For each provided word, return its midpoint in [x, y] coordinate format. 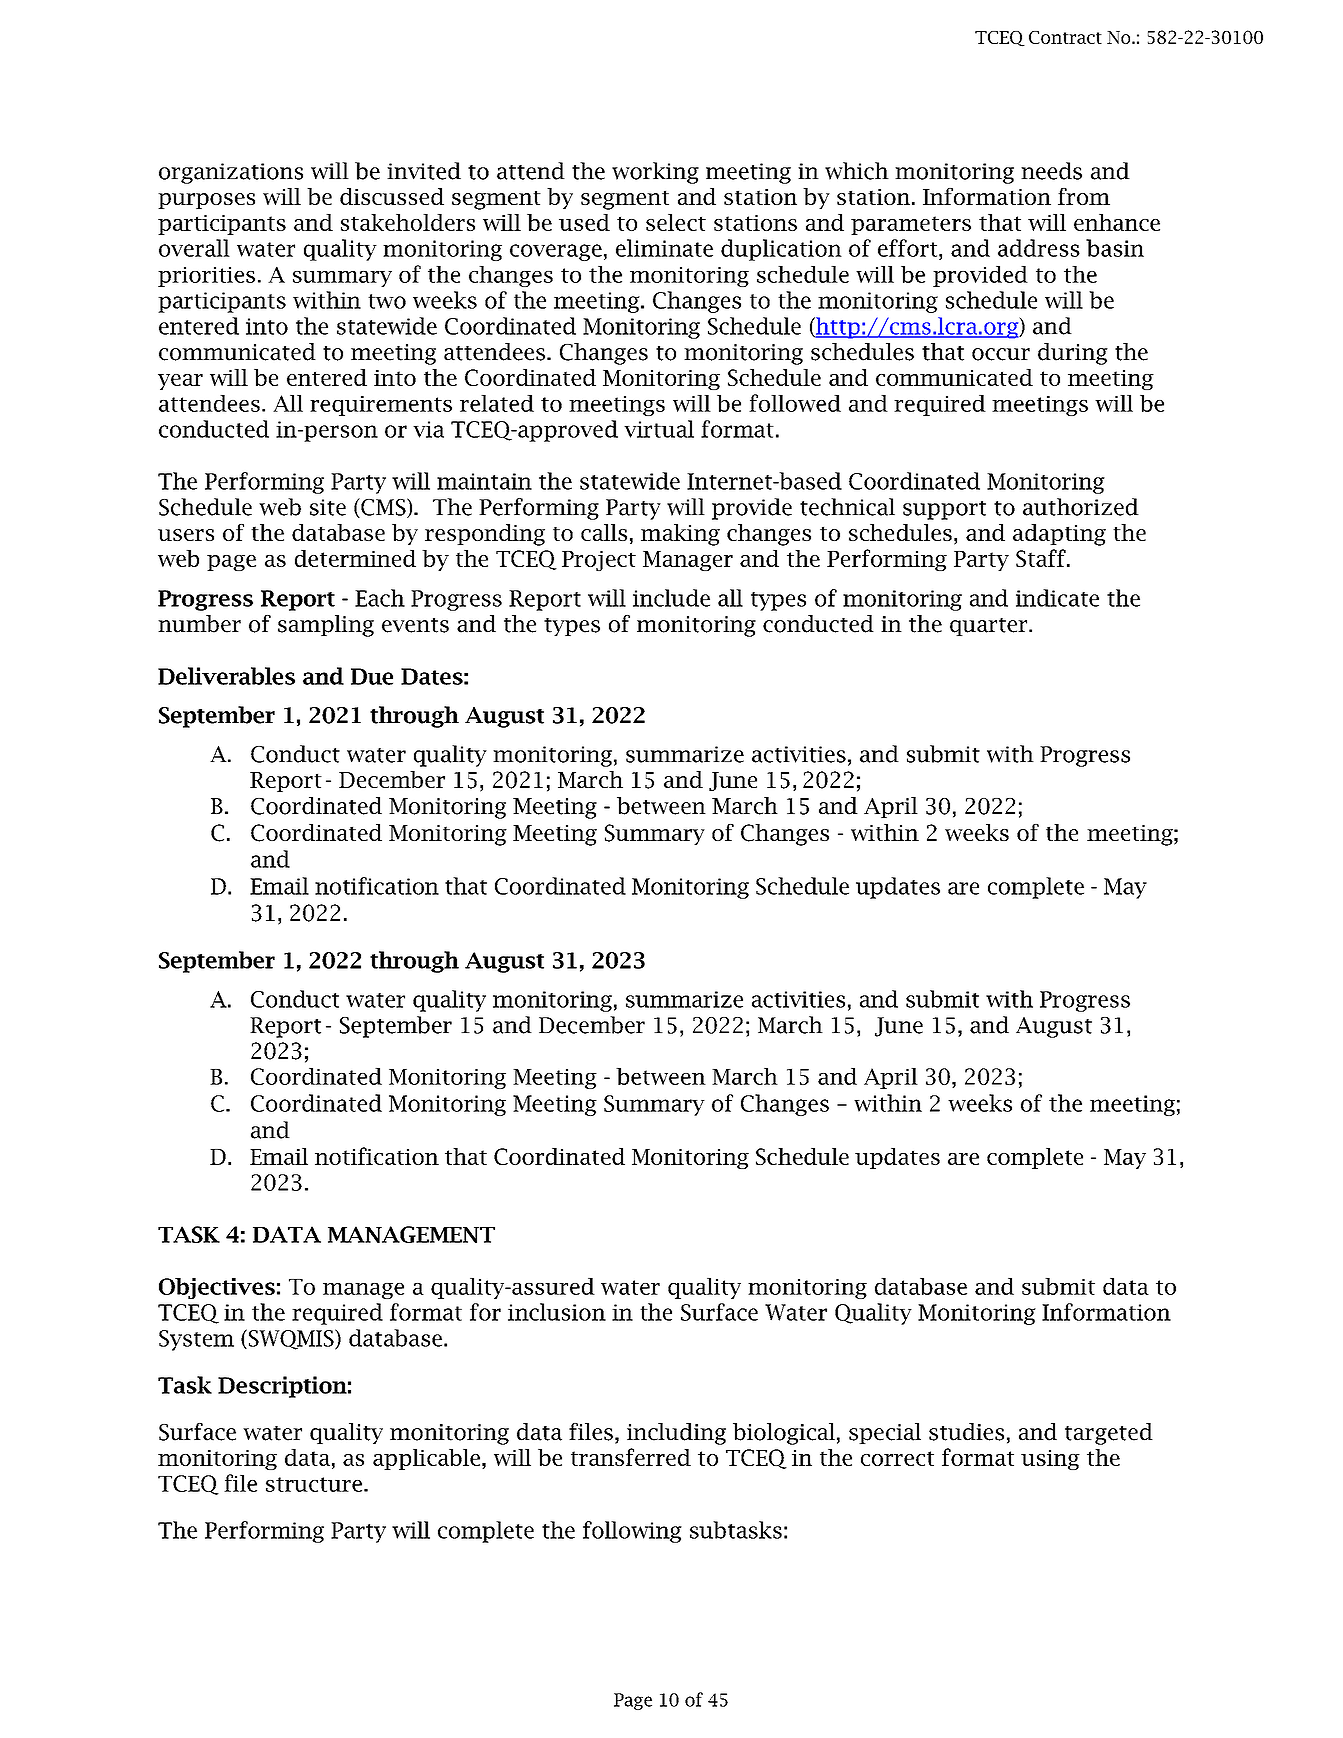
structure [314, 1484]
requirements [381, 406]
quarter [990, 627]
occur [1001, 354]
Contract [1065, 37]
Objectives [217, 1288]
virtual [659, 429]
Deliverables [226, 676]
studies [966, 1432]
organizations [231, 173]
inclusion [557, 1312]
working [655, 173]
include [671, 598]
